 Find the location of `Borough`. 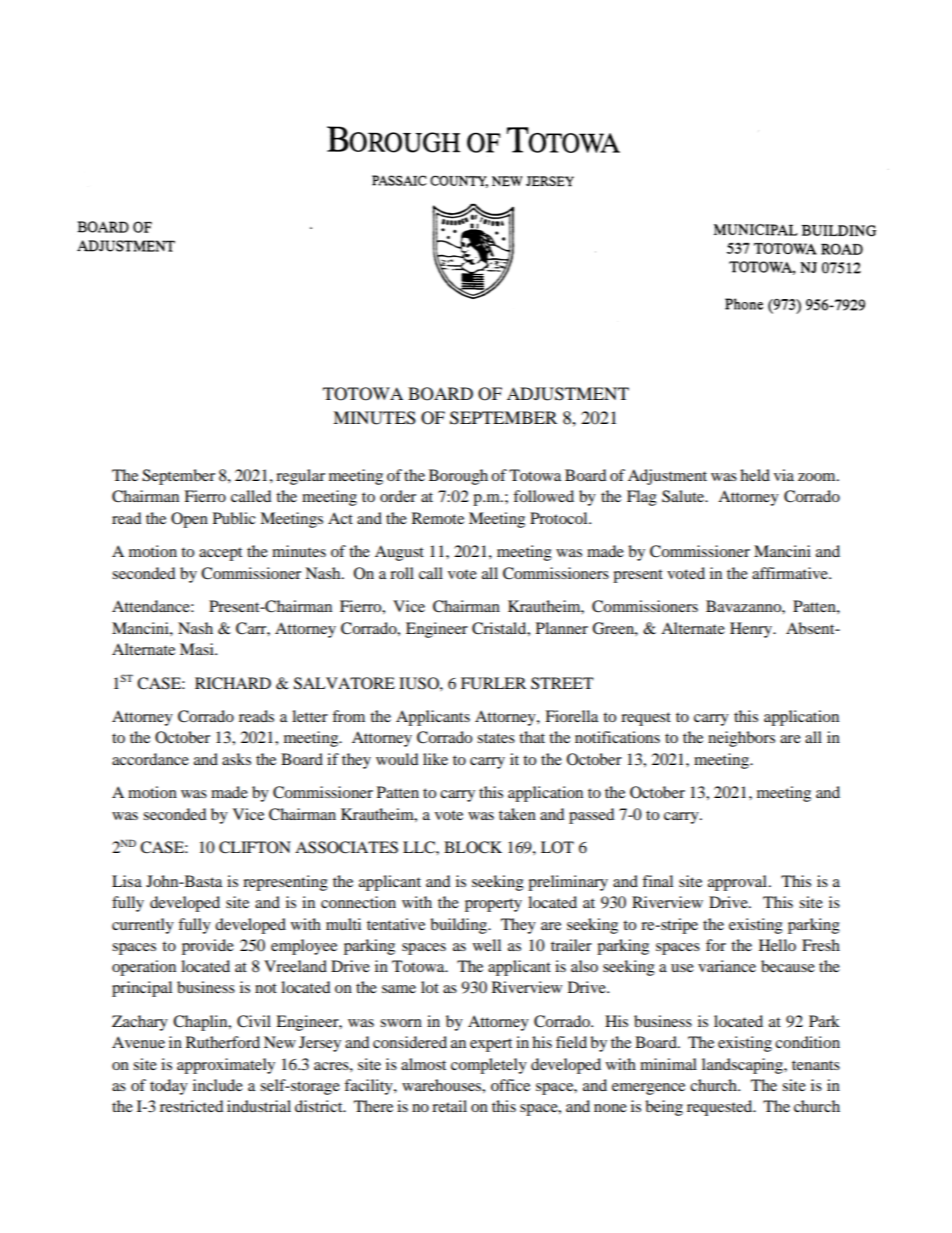

Borough is located at coordinates (458, 477).
